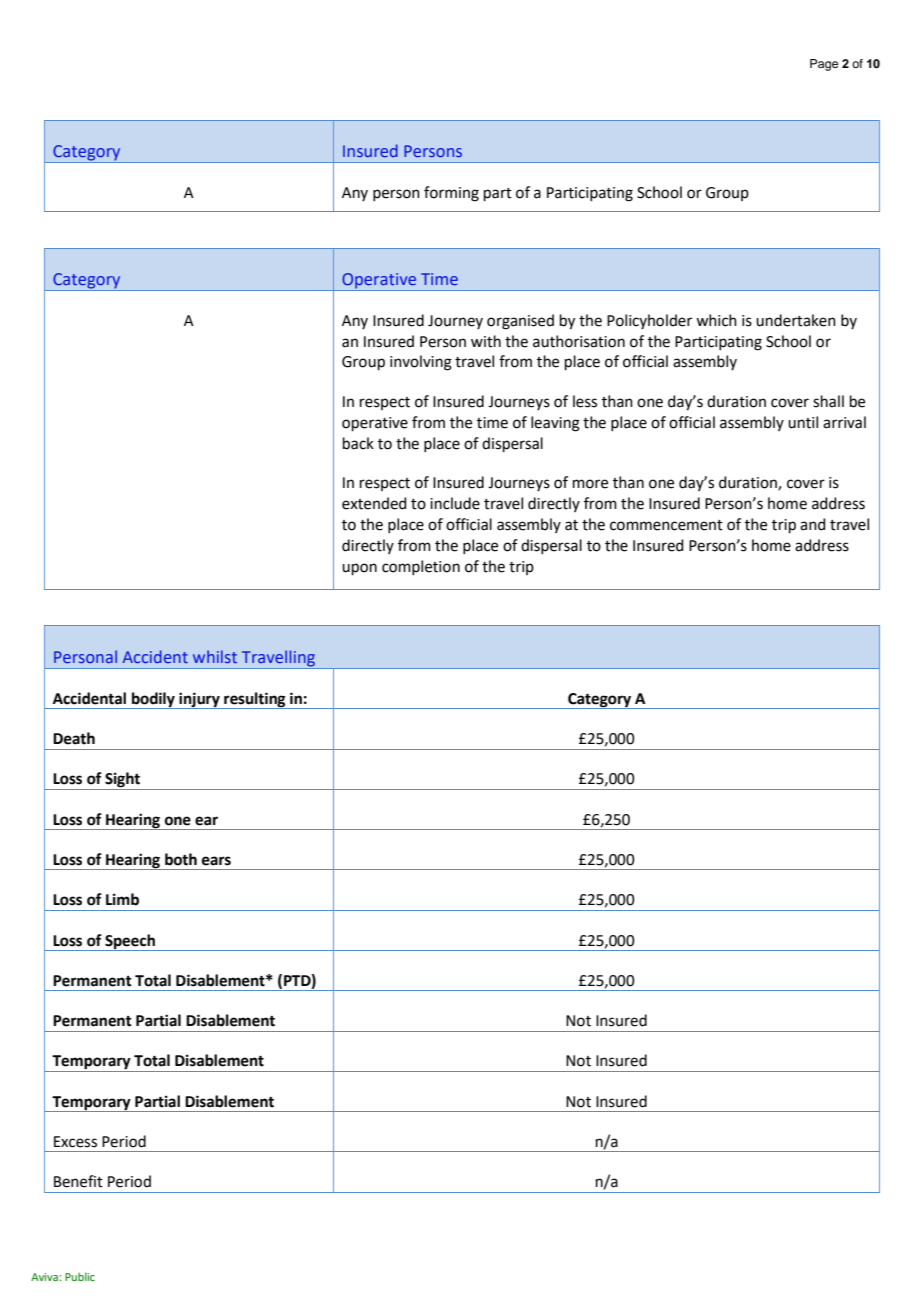 The image size is (924, 1308). Describe the element at coordinates (215, 656) in the screenshot. I see `whilst` at that location.
